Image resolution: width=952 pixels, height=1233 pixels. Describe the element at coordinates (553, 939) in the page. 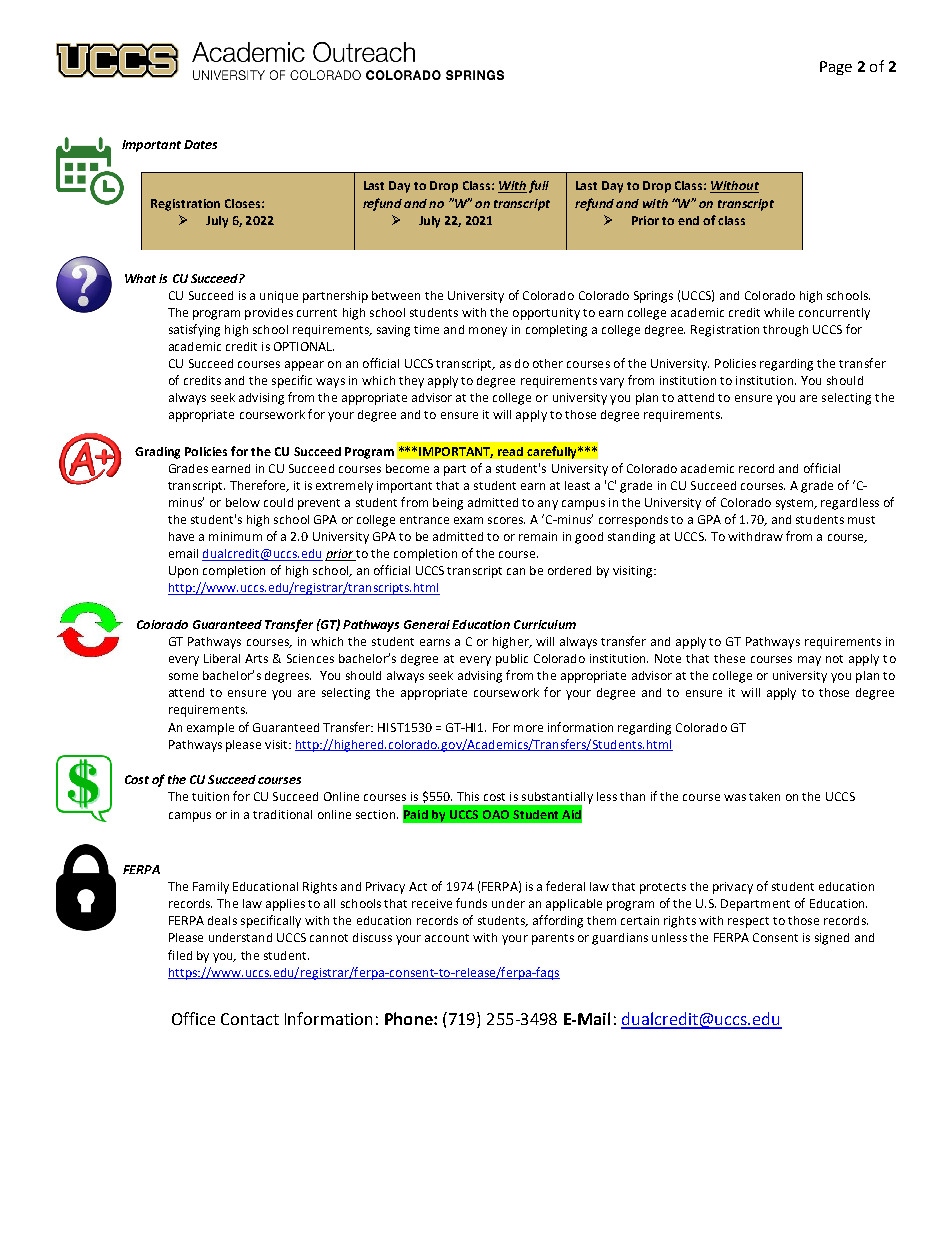

I see `parents` at that location.
